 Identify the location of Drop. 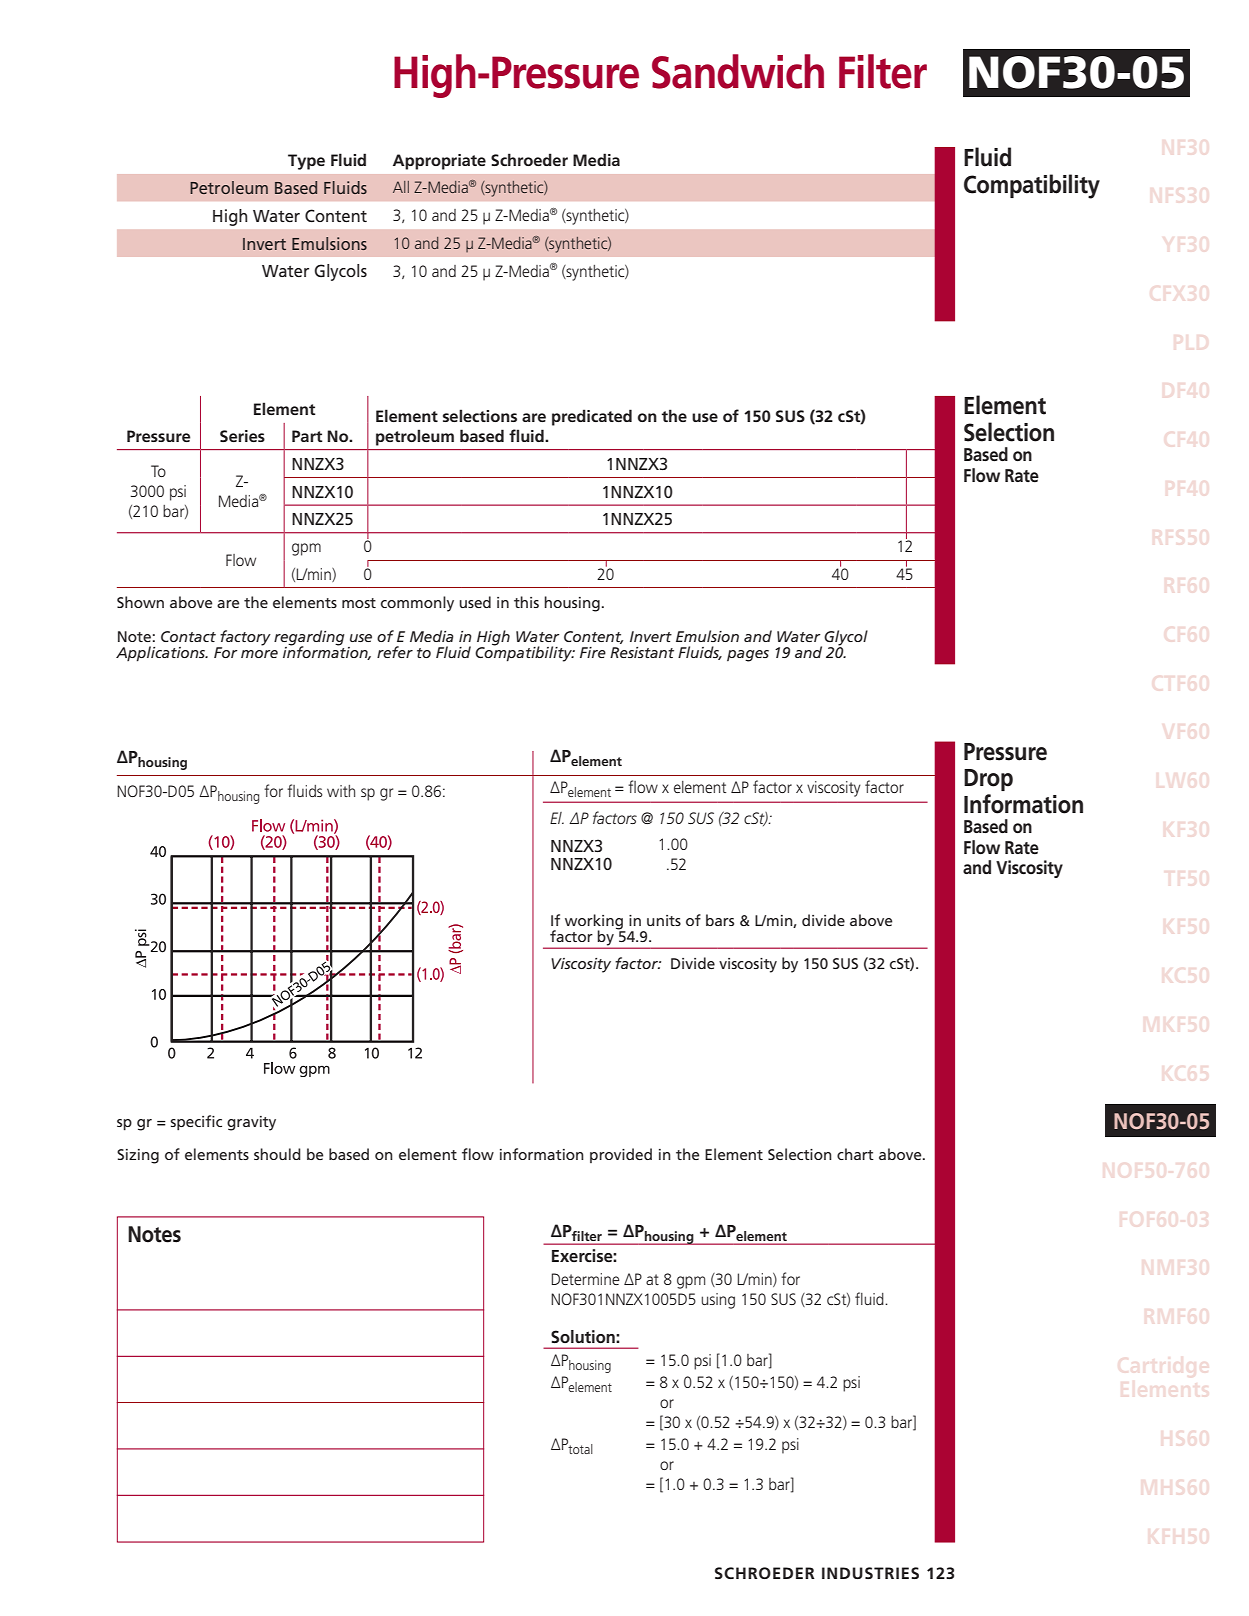
(988, 780).
